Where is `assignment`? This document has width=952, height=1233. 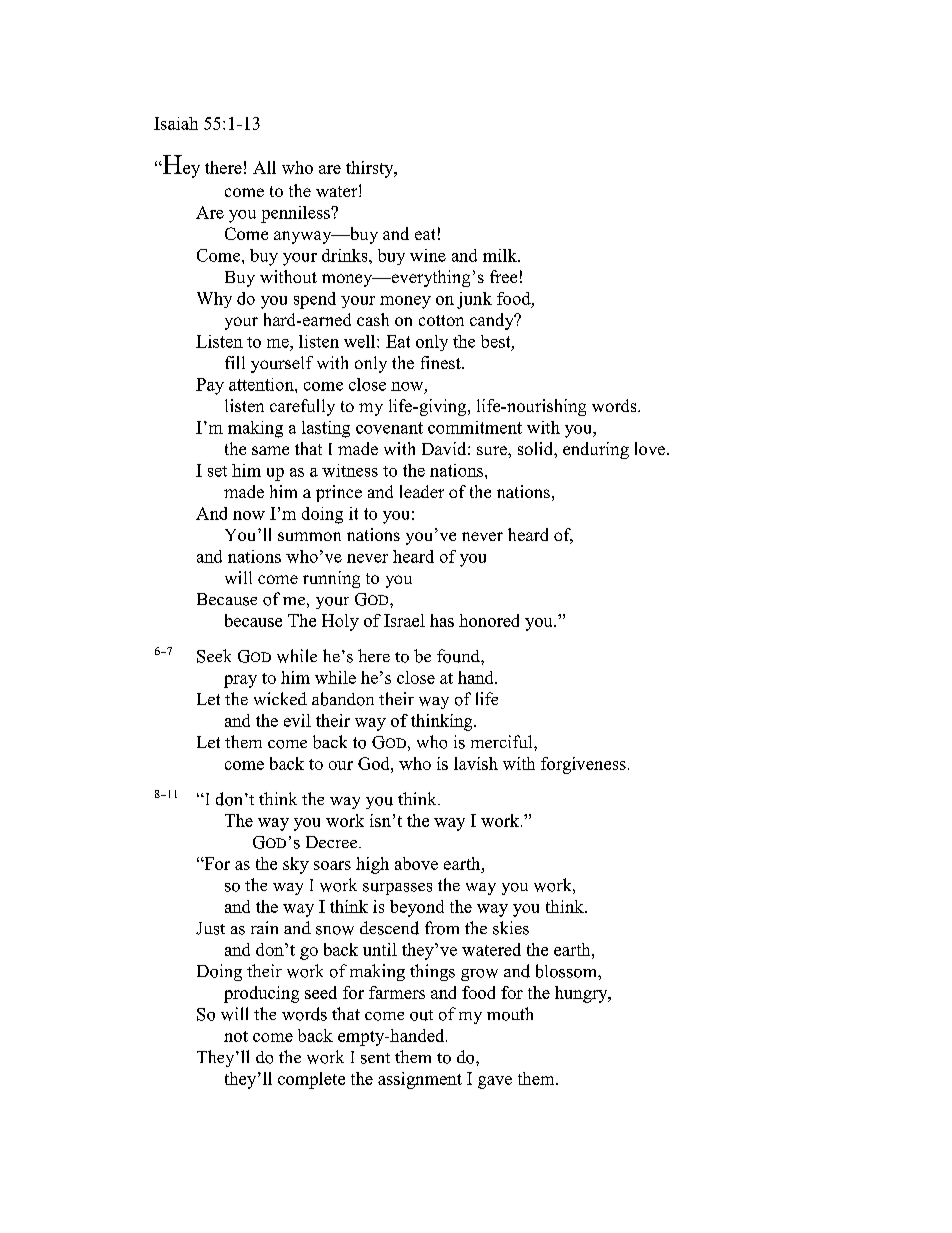 assignment is located at coordinates (420, 1080).
